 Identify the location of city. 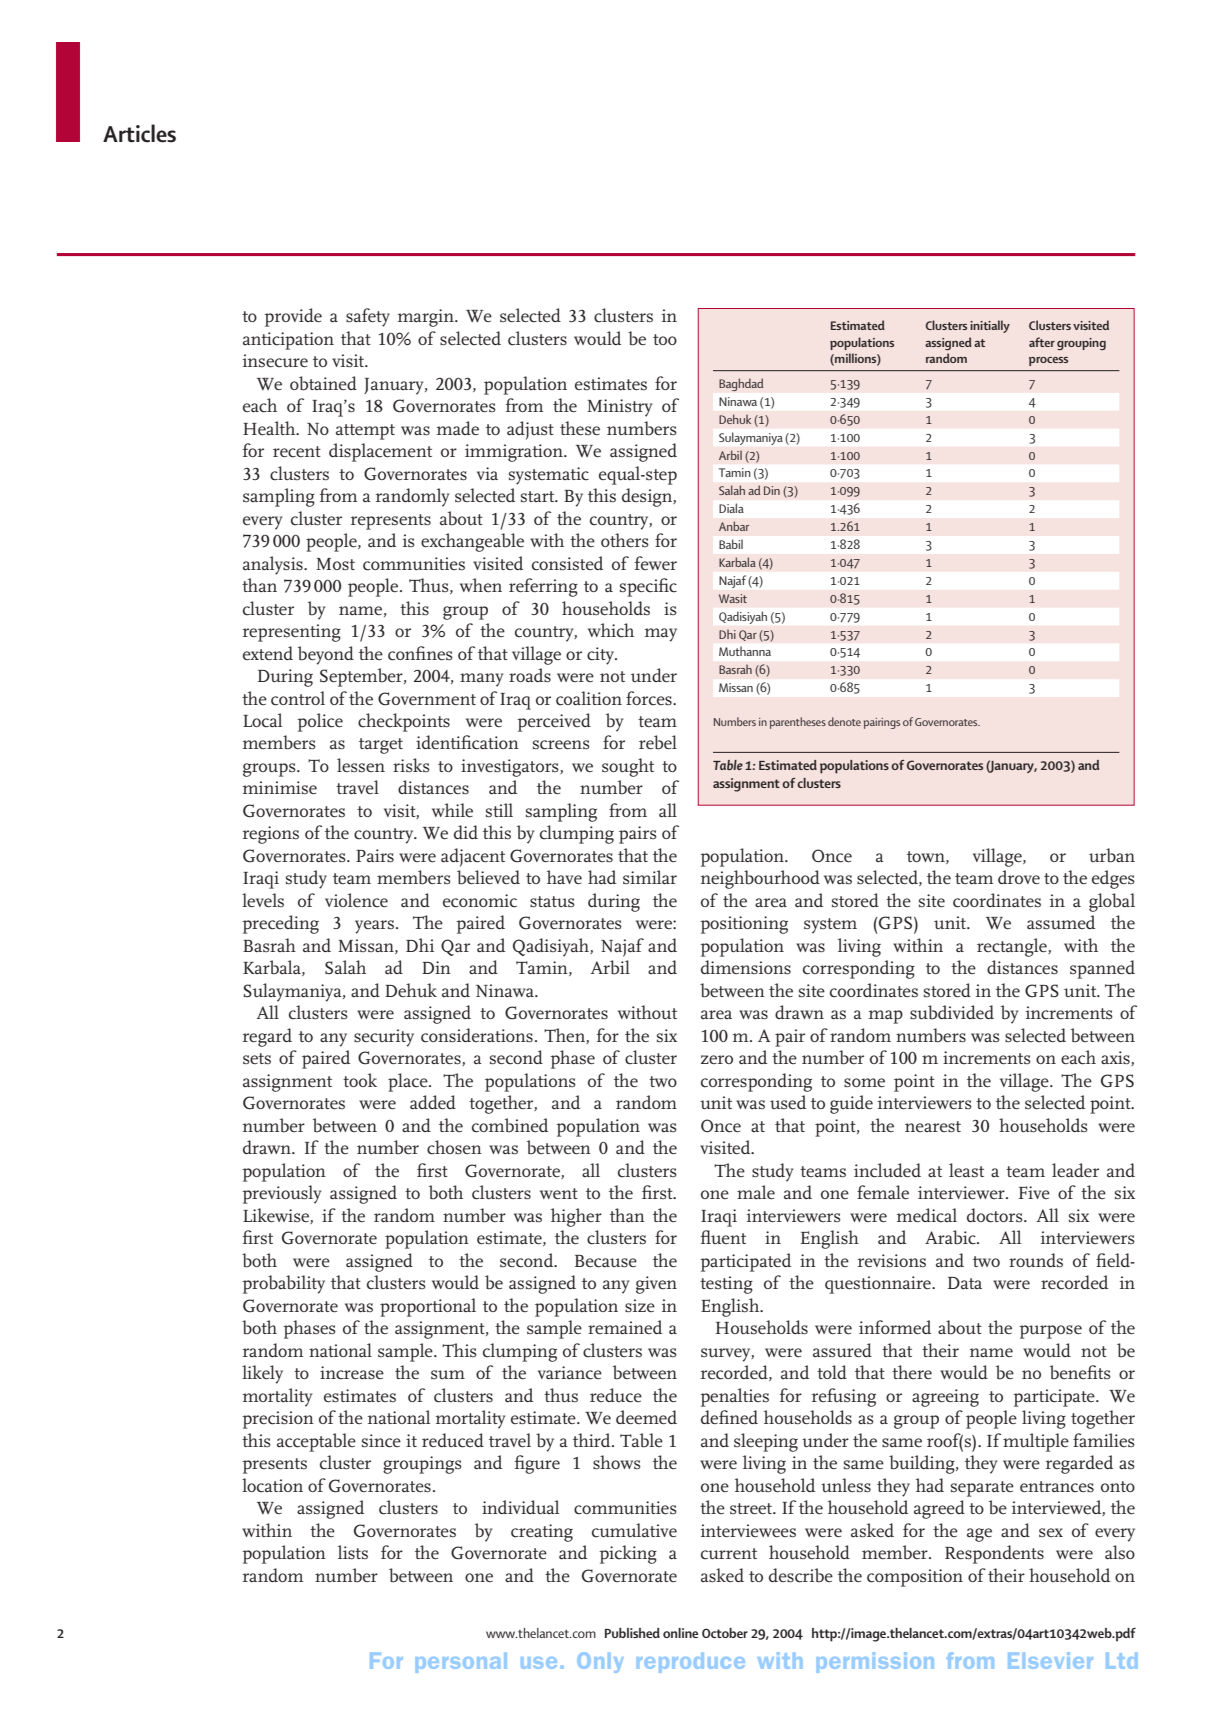
(601, 656).
